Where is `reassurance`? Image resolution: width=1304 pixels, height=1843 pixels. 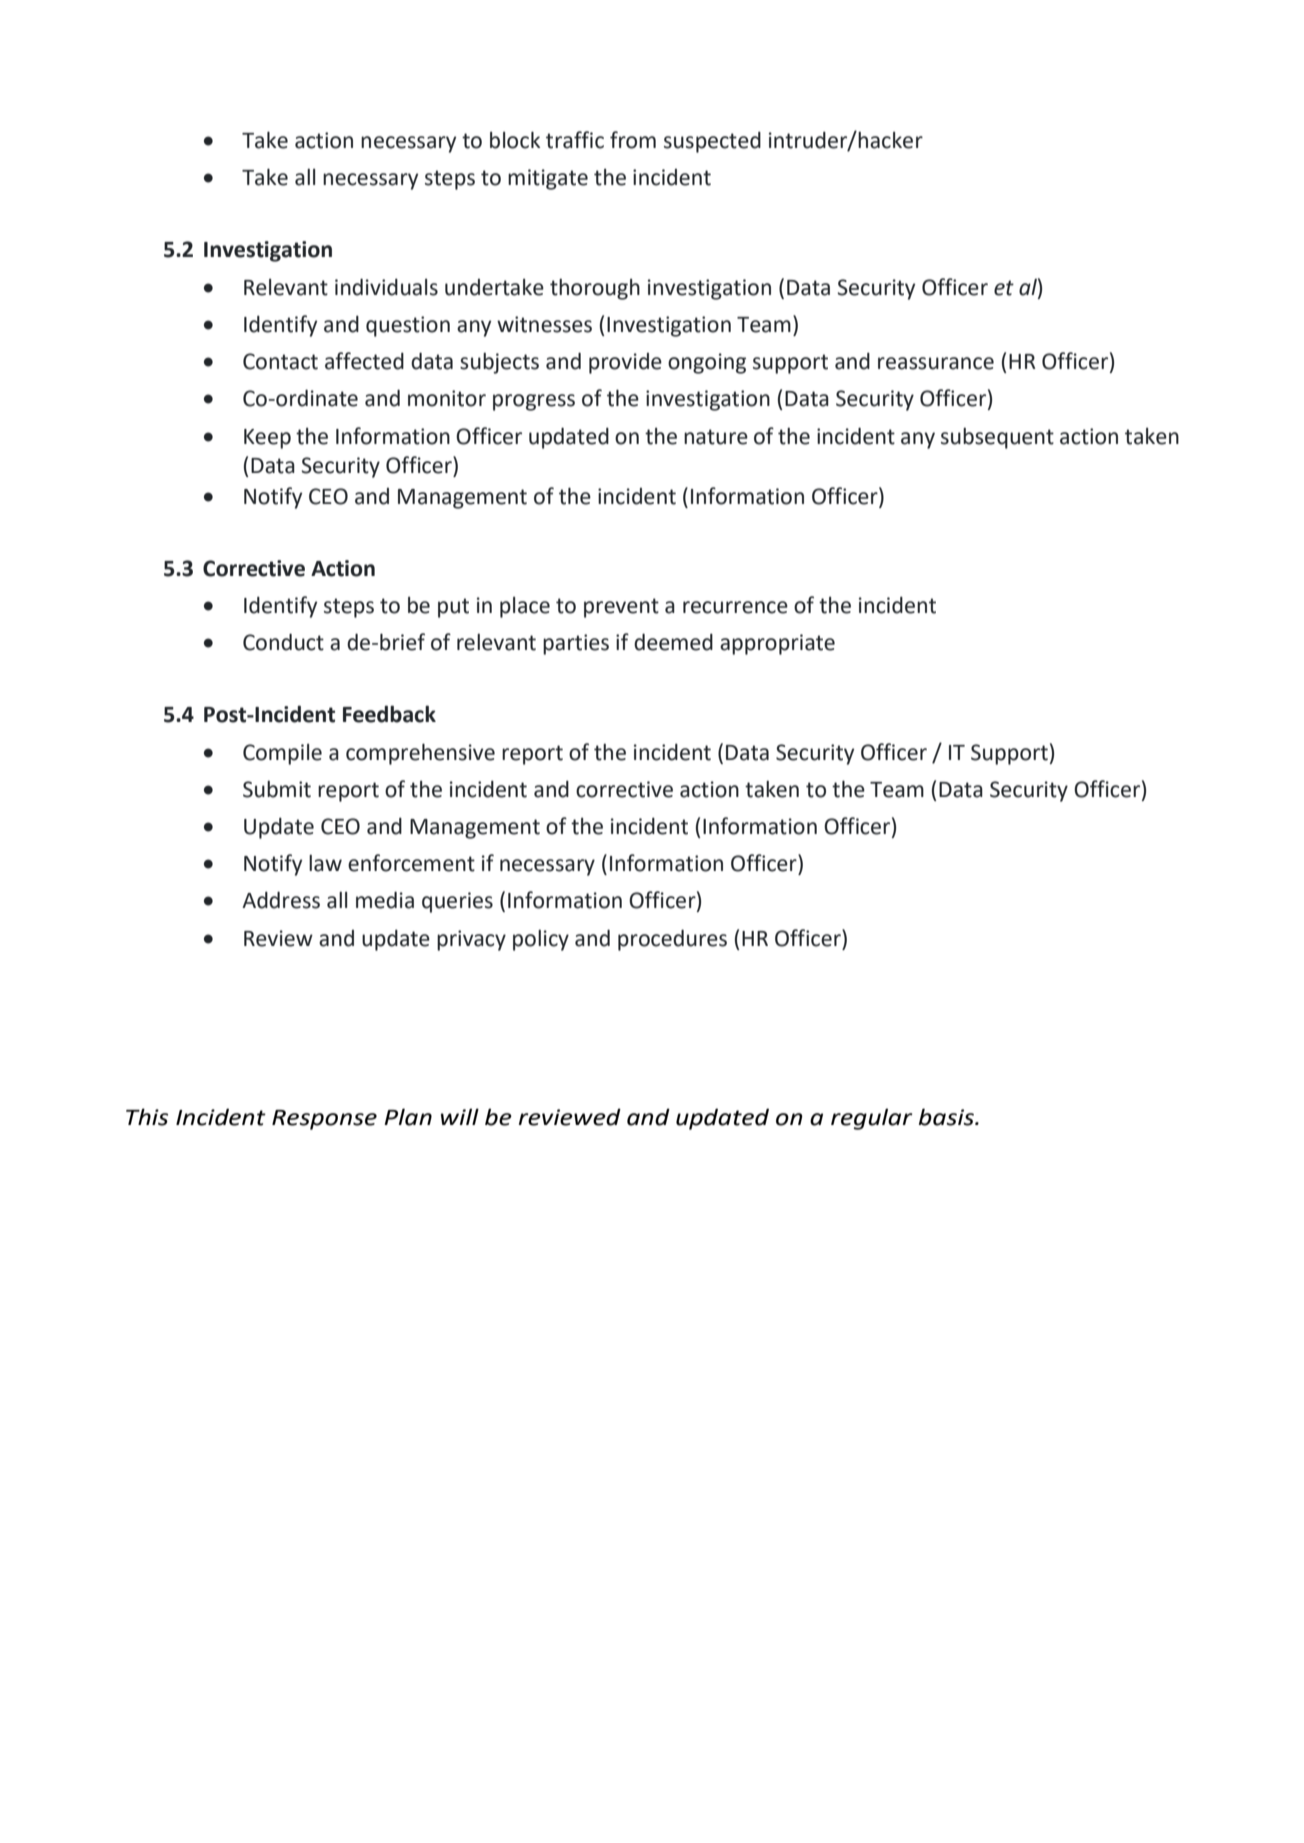 reassurance is located at coordinates (936, 363).
